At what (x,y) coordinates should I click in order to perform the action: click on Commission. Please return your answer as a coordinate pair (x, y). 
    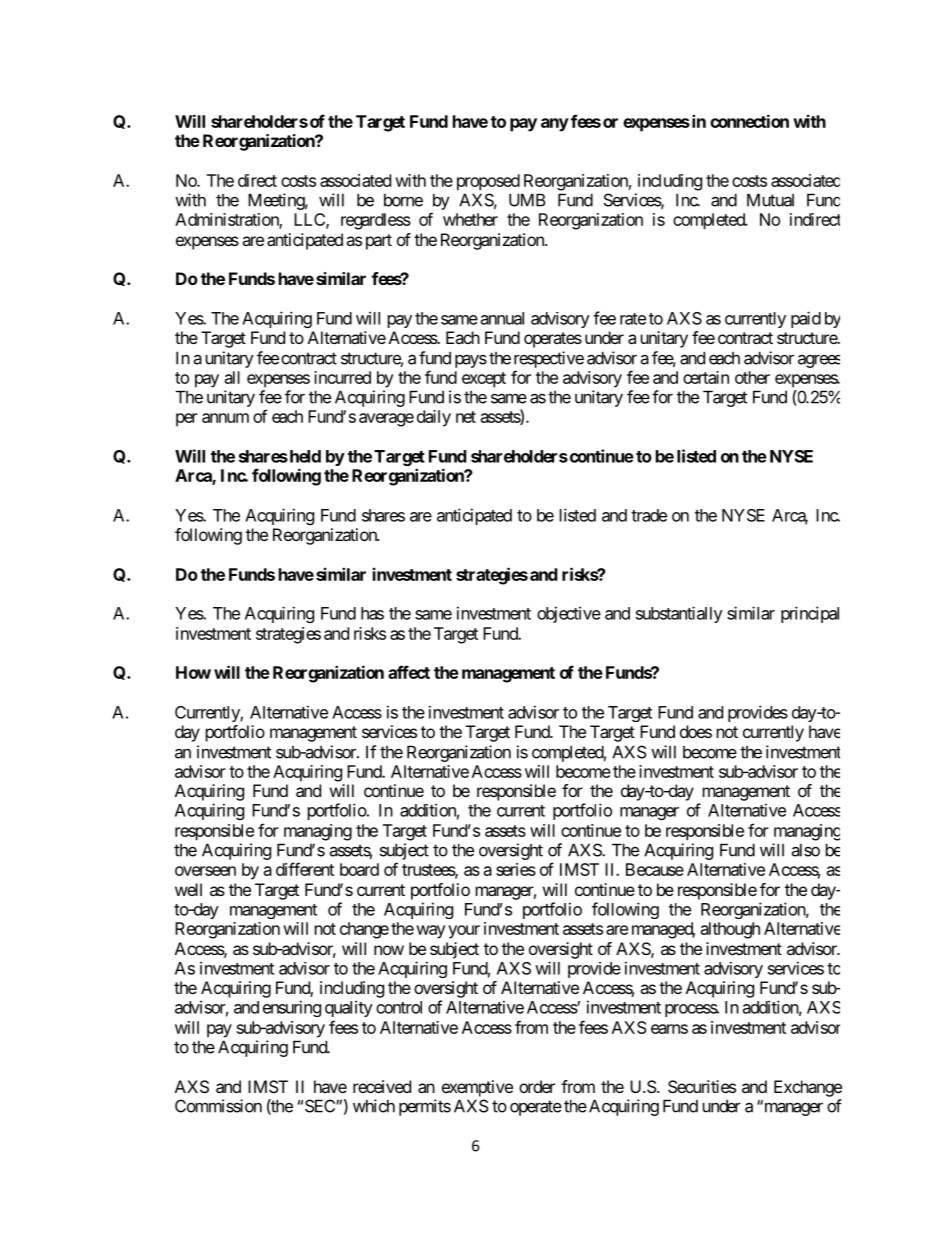
    Looking at the image, I should click on (218, 1106).
